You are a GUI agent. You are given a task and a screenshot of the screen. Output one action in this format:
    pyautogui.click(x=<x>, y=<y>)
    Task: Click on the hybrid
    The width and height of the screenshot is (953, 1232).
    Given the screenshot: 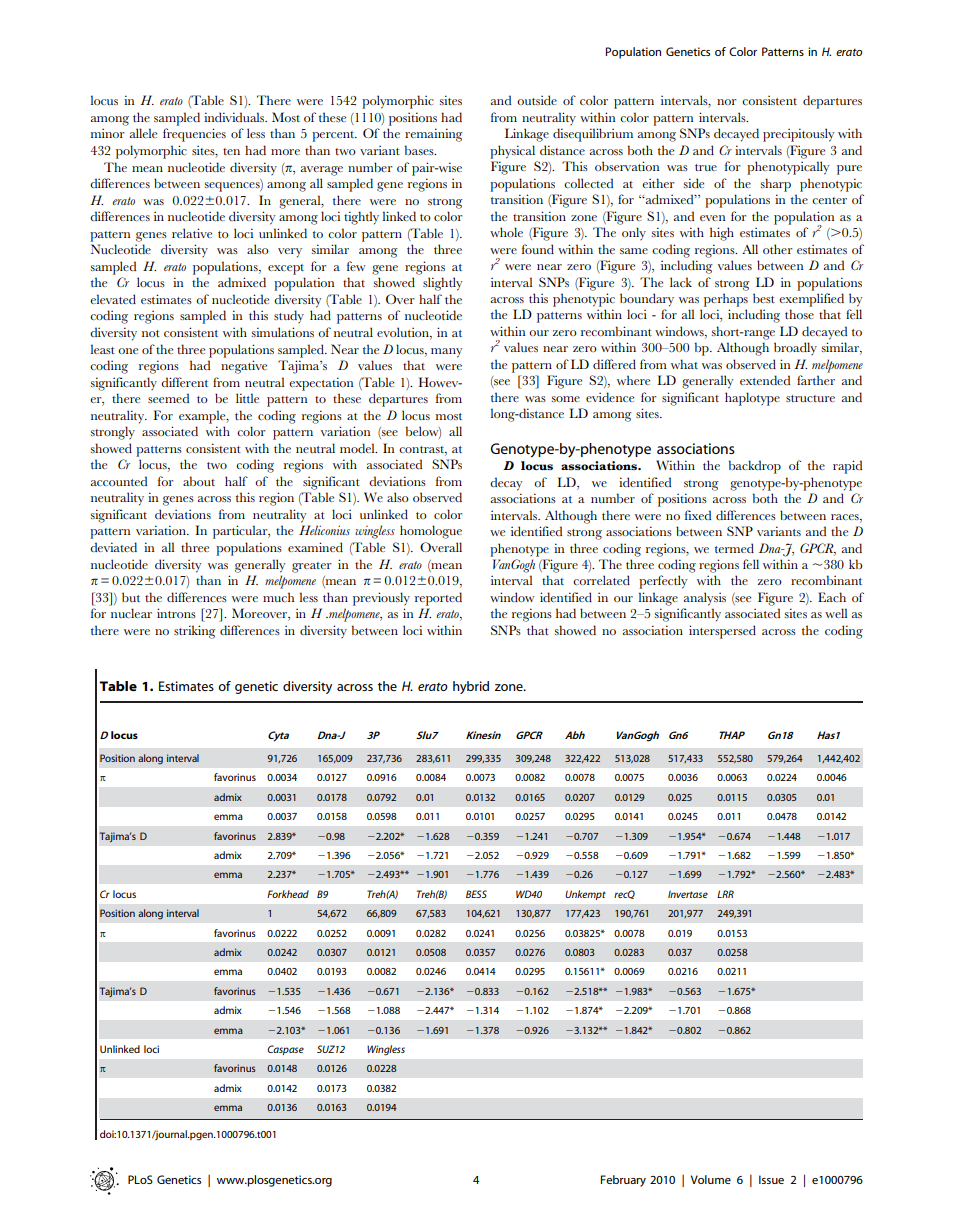 What is the action you would take?
    pyautogui.click(x=471, y=687)
